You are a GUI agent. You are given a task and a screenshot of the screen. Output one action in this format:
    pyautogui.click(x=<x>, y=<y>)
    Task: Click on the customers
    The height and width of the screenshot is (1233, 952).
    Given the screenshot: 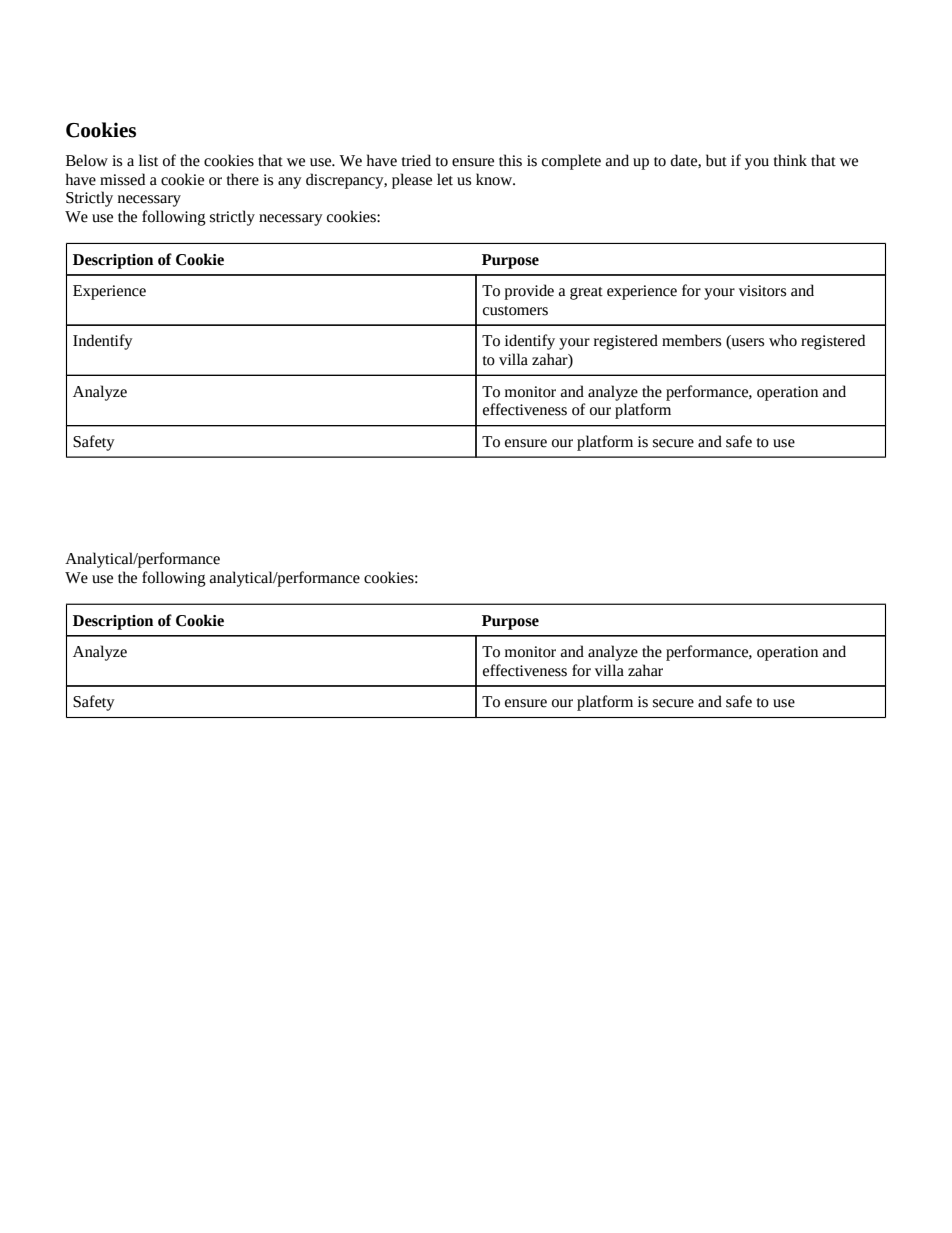 What is the action you would take?
    pyautogui.click(x=515, y=311)
